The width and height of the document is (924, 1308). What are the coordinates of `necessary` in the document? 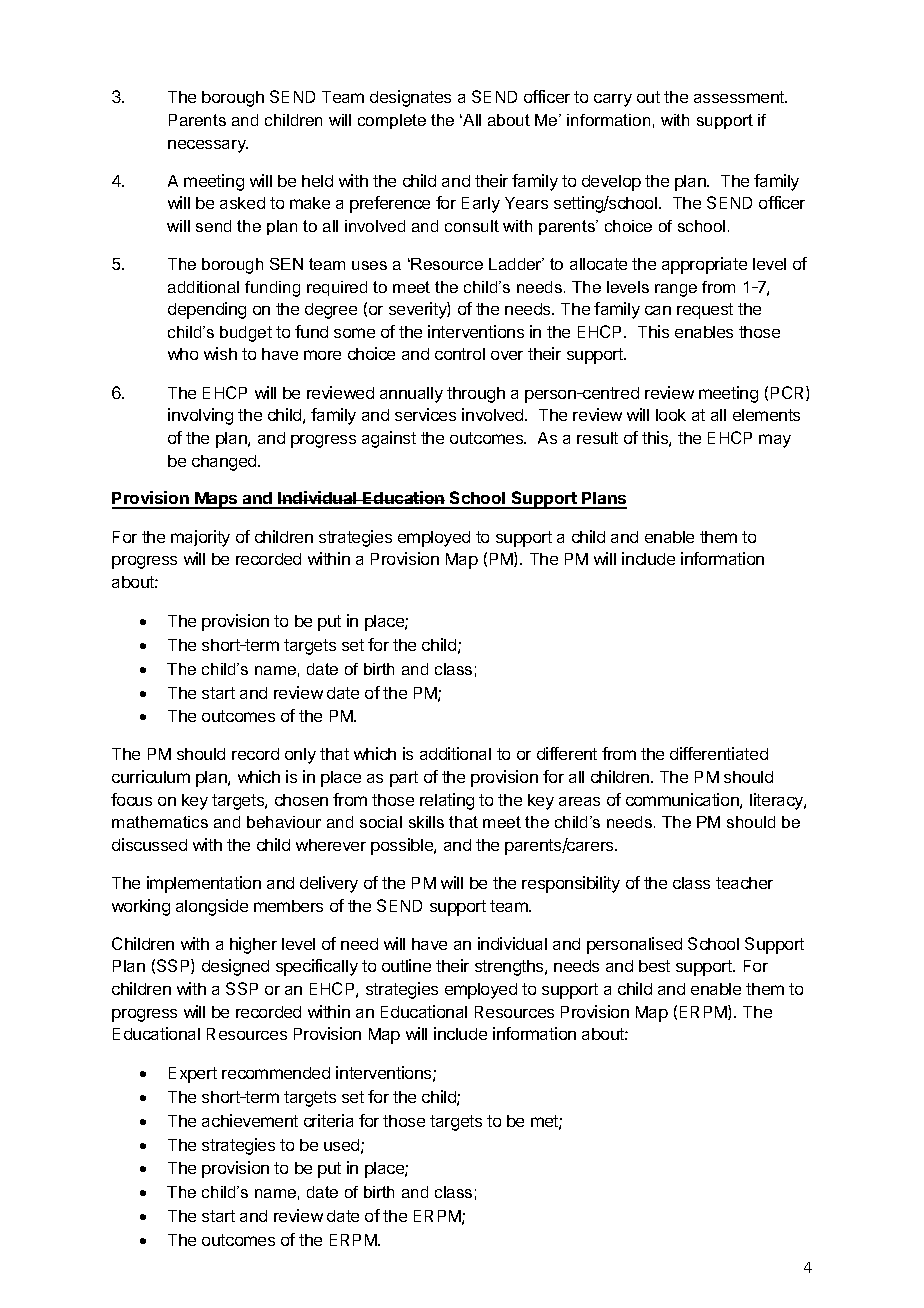 It's located at (208, 146).
